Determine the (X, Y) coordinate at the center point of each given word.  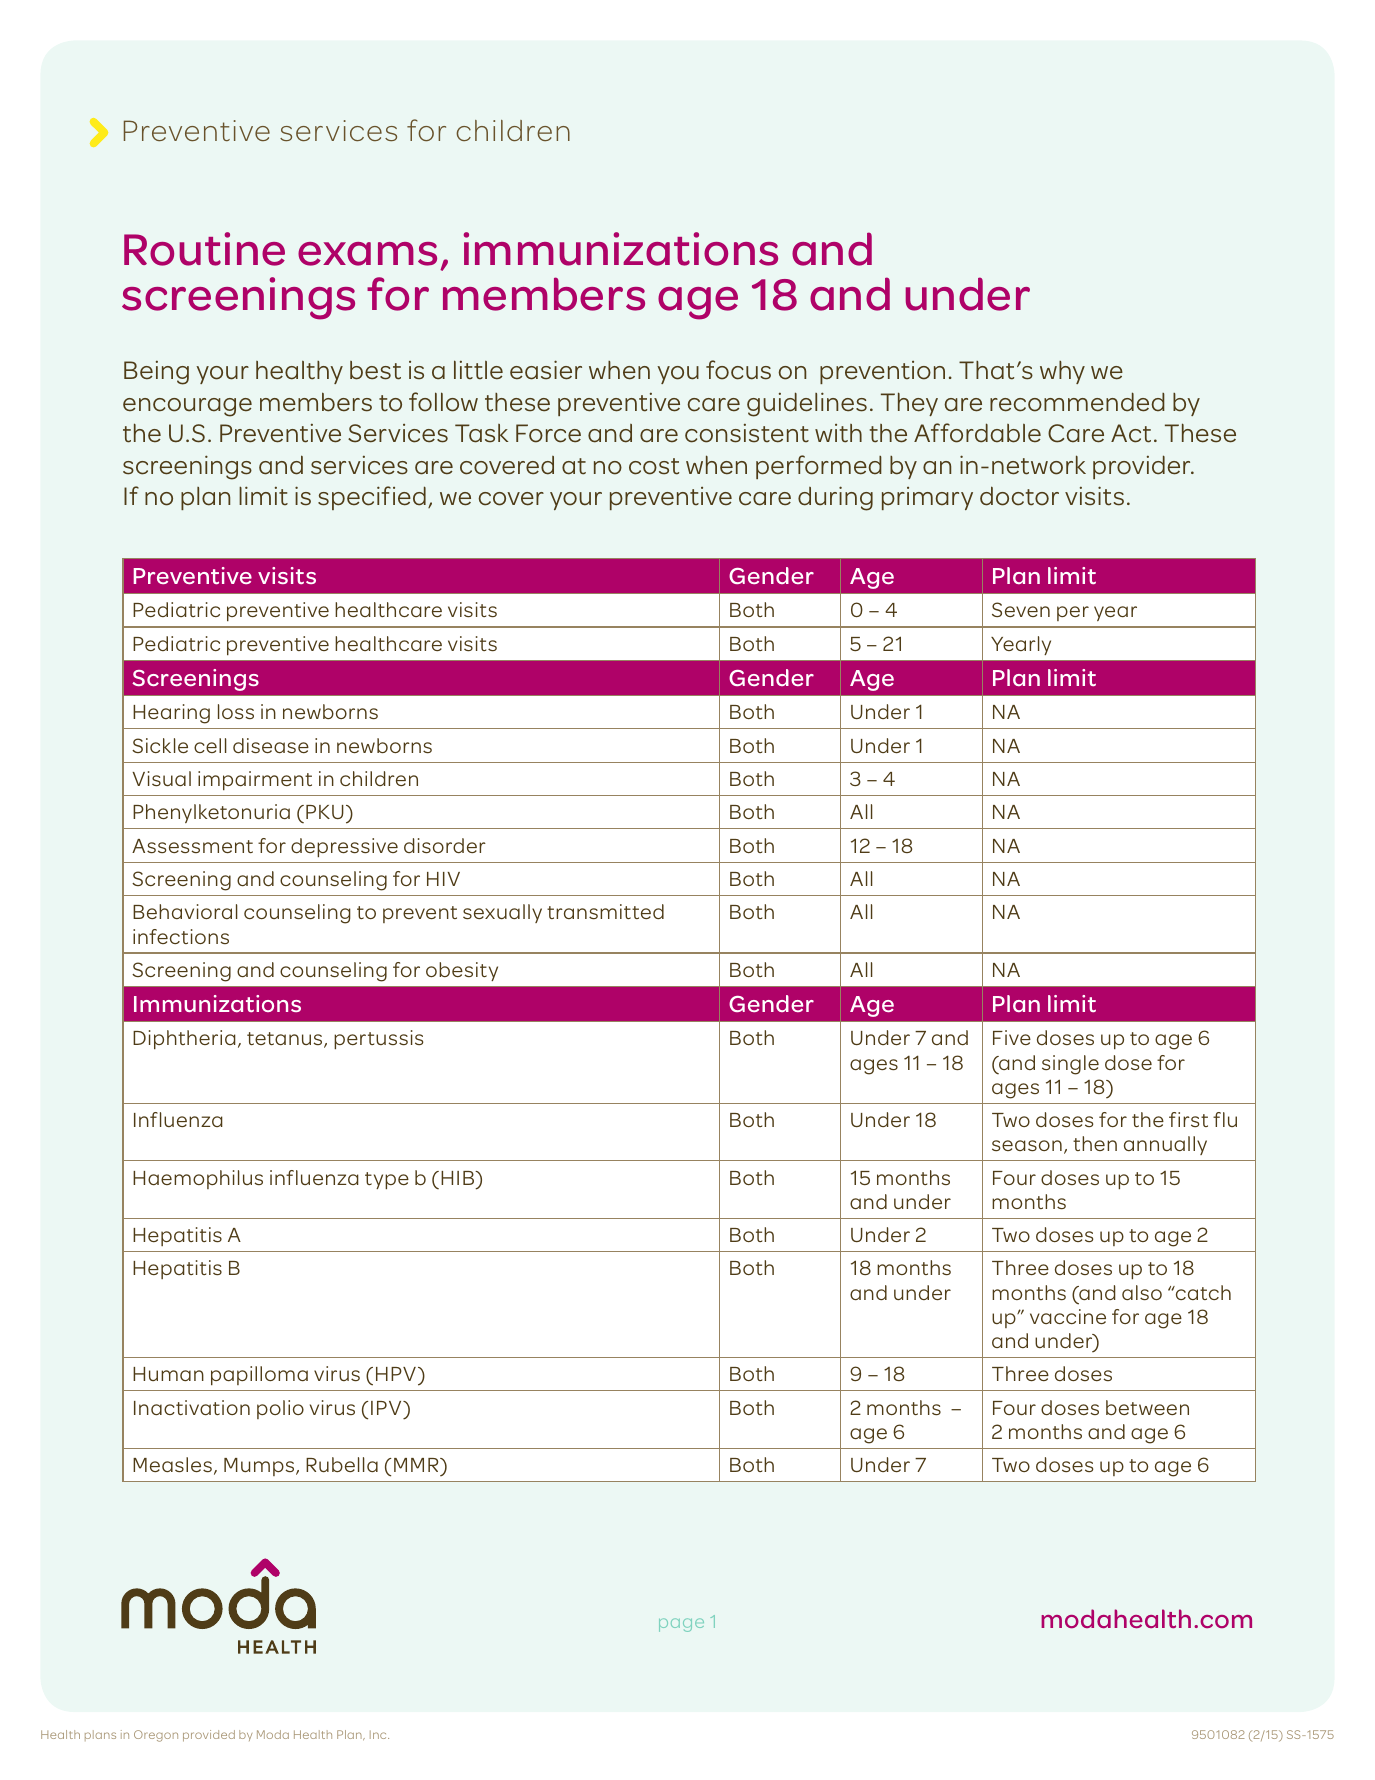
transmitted (605, 911)
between (1147, 1407)
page (681, 1625)
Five (1012, 1037)
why (1062, 372)
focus (738, 370)
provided (209, 1736)
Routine (204, 249)
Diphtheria (184, 1039)
